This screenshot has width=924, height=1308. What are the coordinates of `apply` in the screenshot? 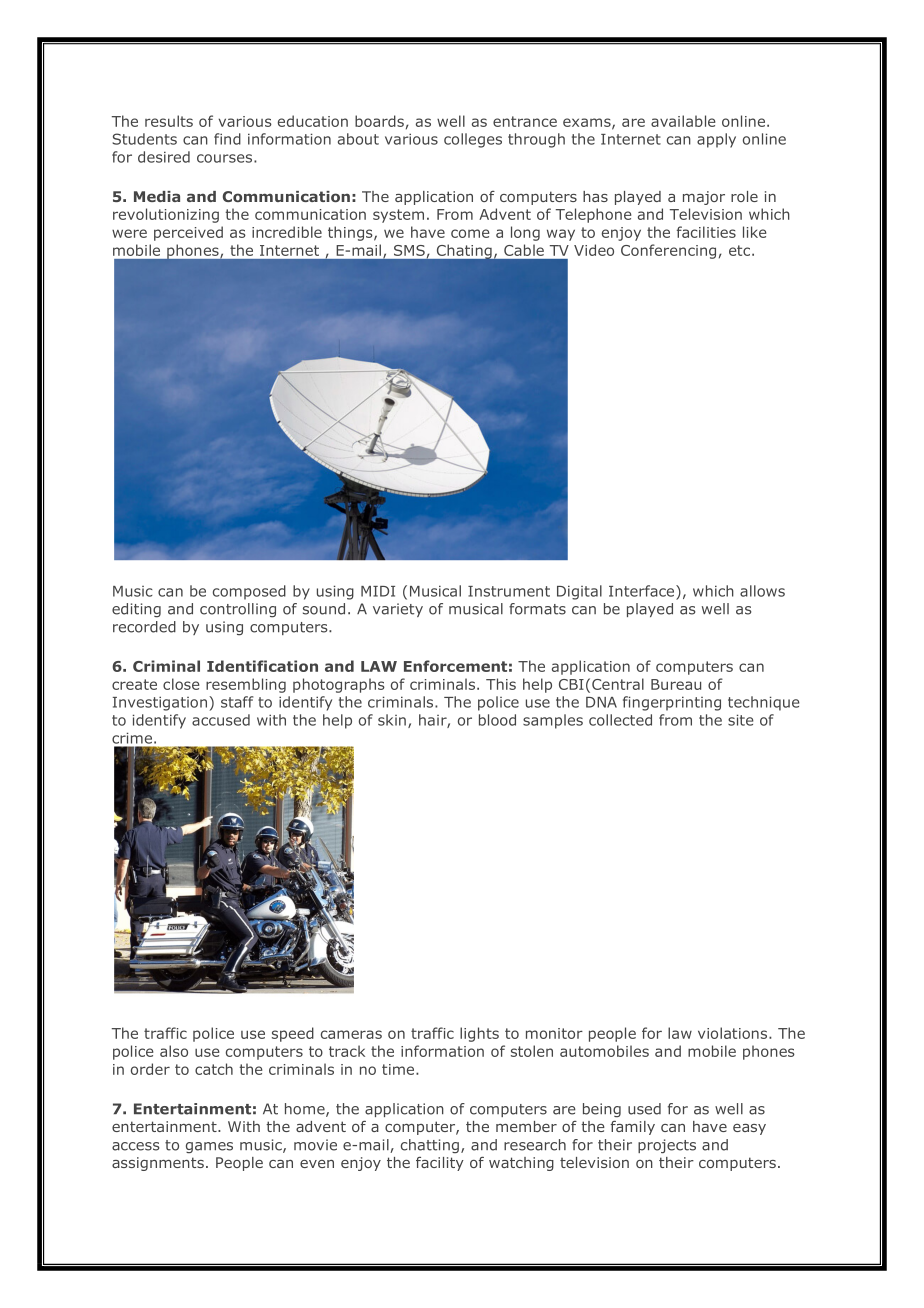 It's located at (716, 140).
